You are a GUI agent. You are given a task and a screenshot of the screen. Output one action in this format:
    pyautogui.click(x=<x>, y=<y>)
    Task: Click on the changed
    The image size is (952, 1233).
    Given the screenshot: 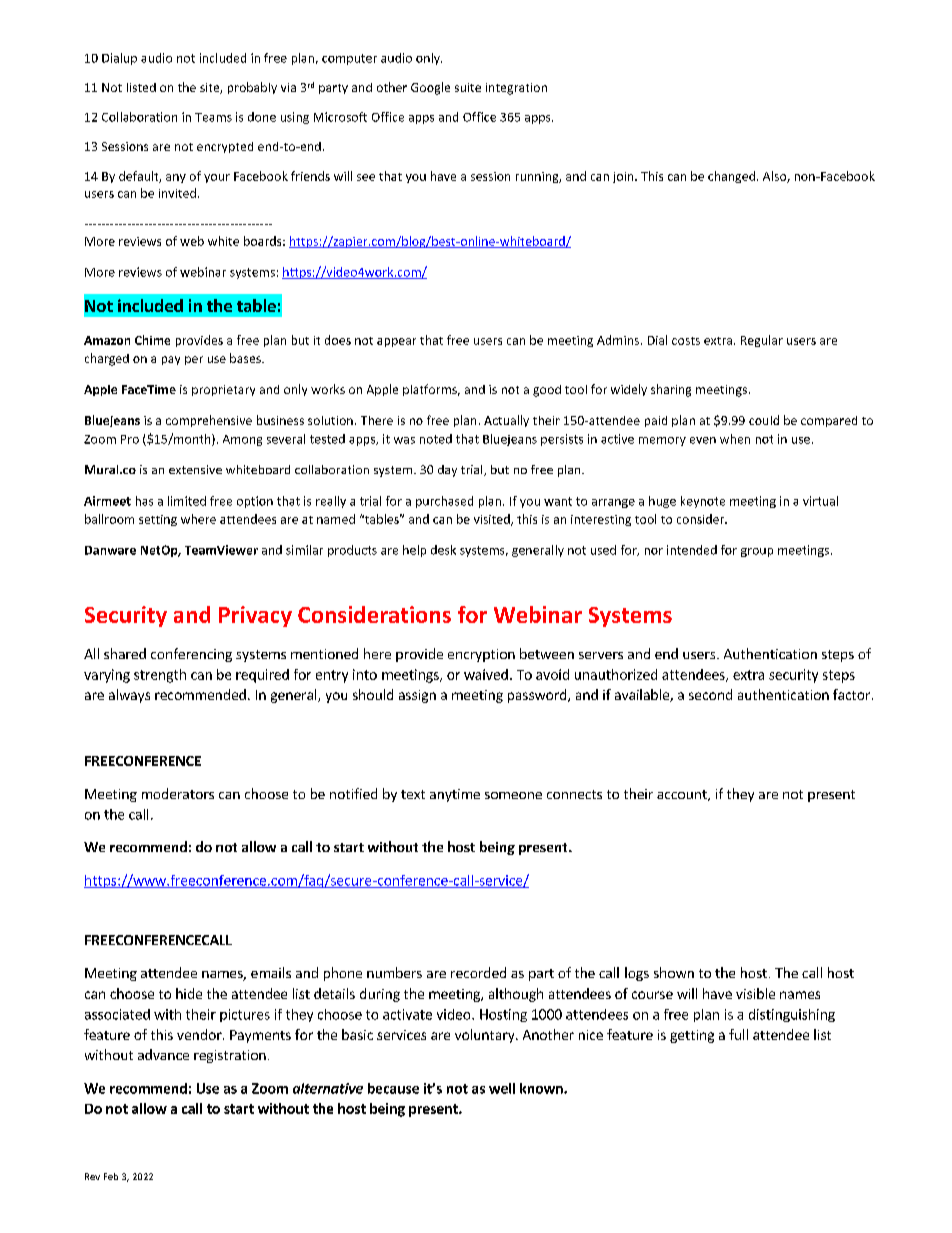 What is the action you would take?
    pyautogui.click(x=731, y=177)
